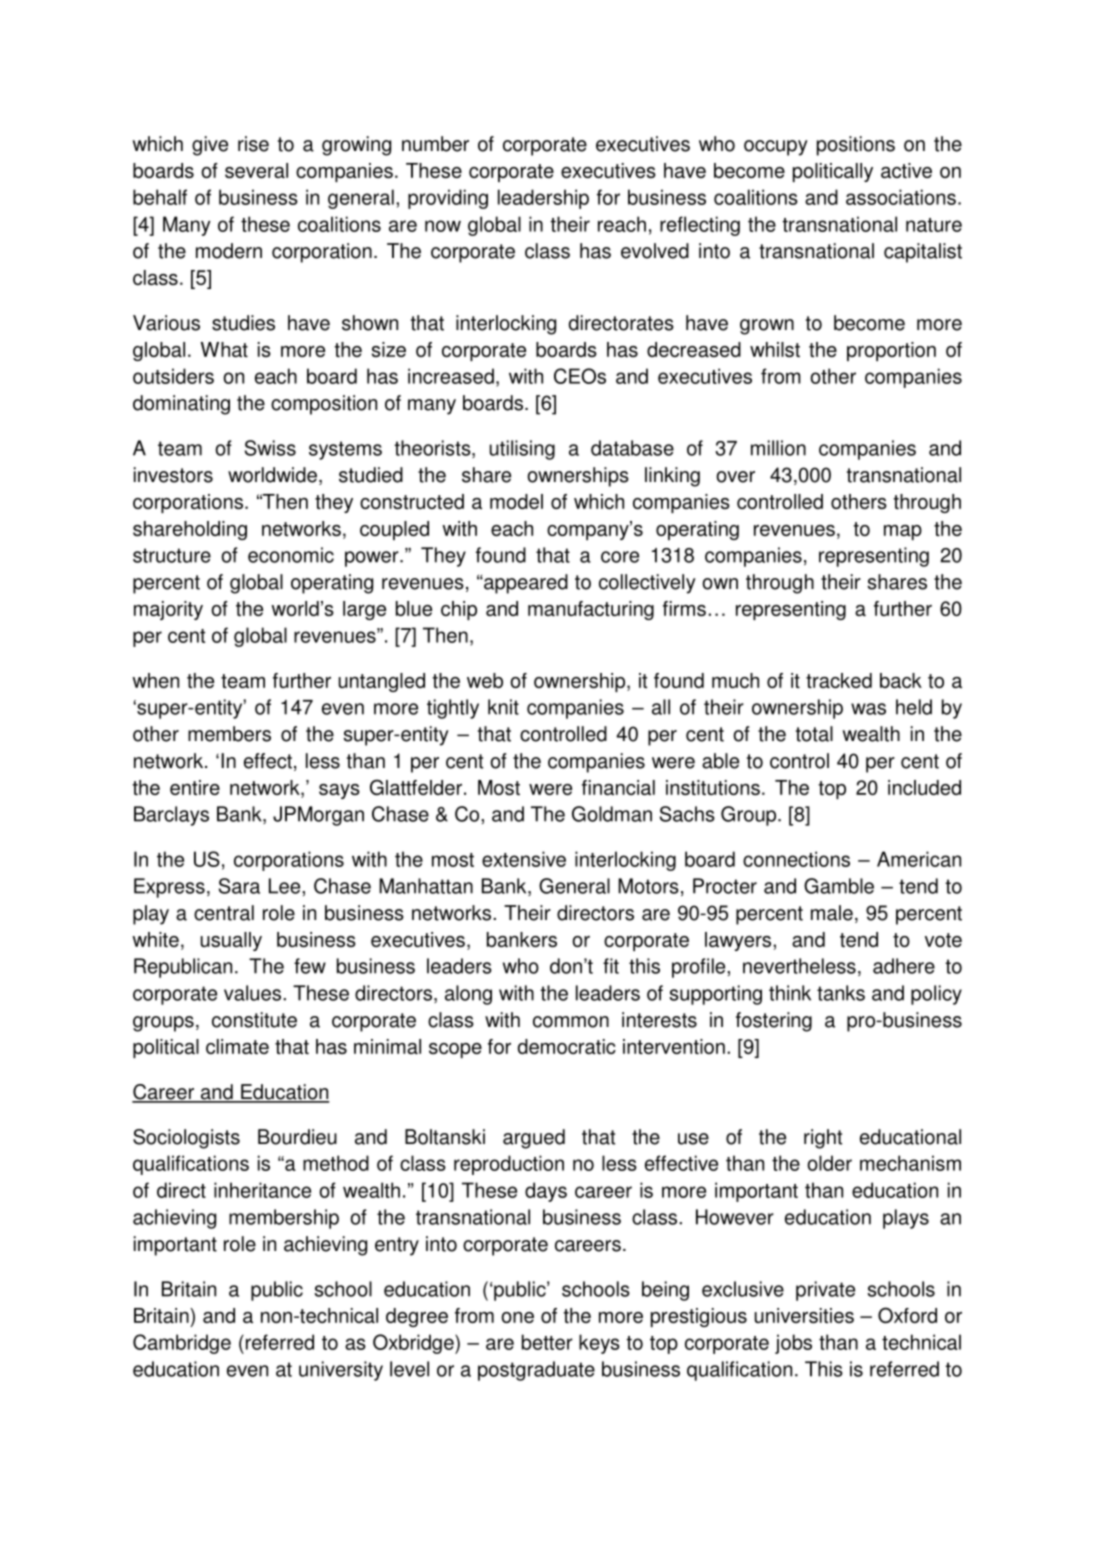 This screenshot has width=1094, height=1548. Describe the element at coordinates (182, 1344) in the screenshot. I see `Cambridge` at that location.
